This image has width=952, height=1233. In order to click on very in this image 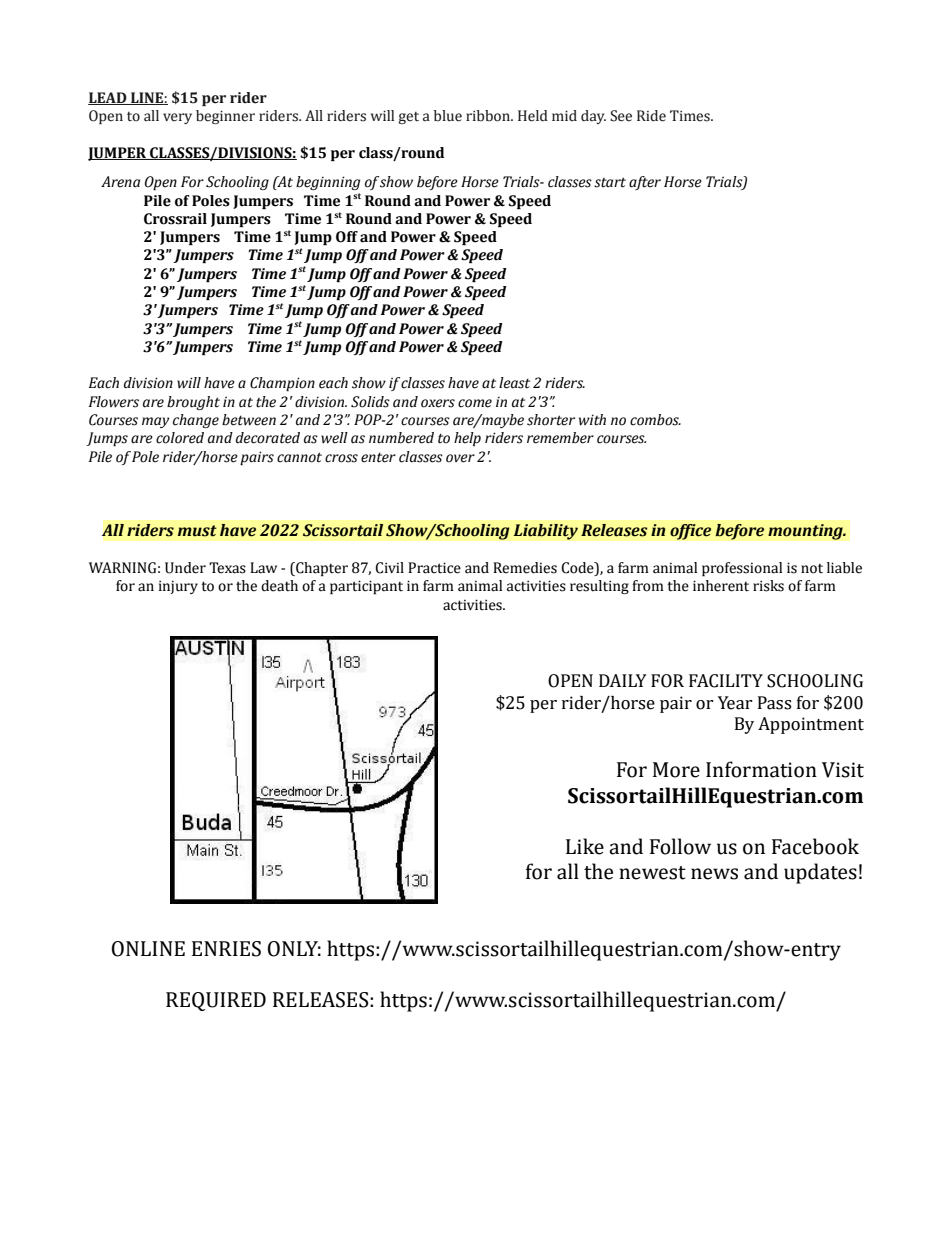, I will do `click(177, 118)`.
